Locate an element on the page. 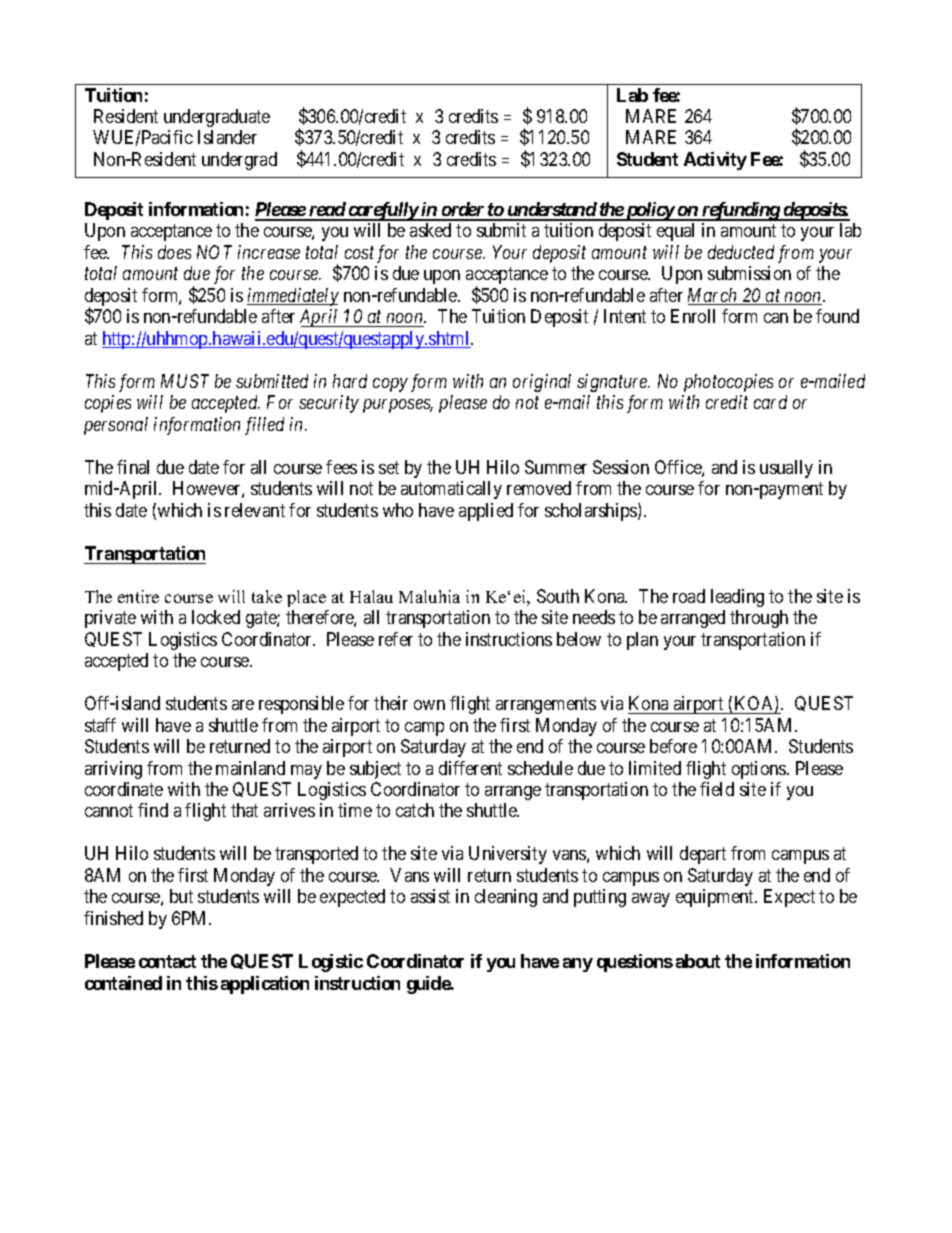 The width and height of the image is (952, 1233). original is located at coordinates (542, 383).
